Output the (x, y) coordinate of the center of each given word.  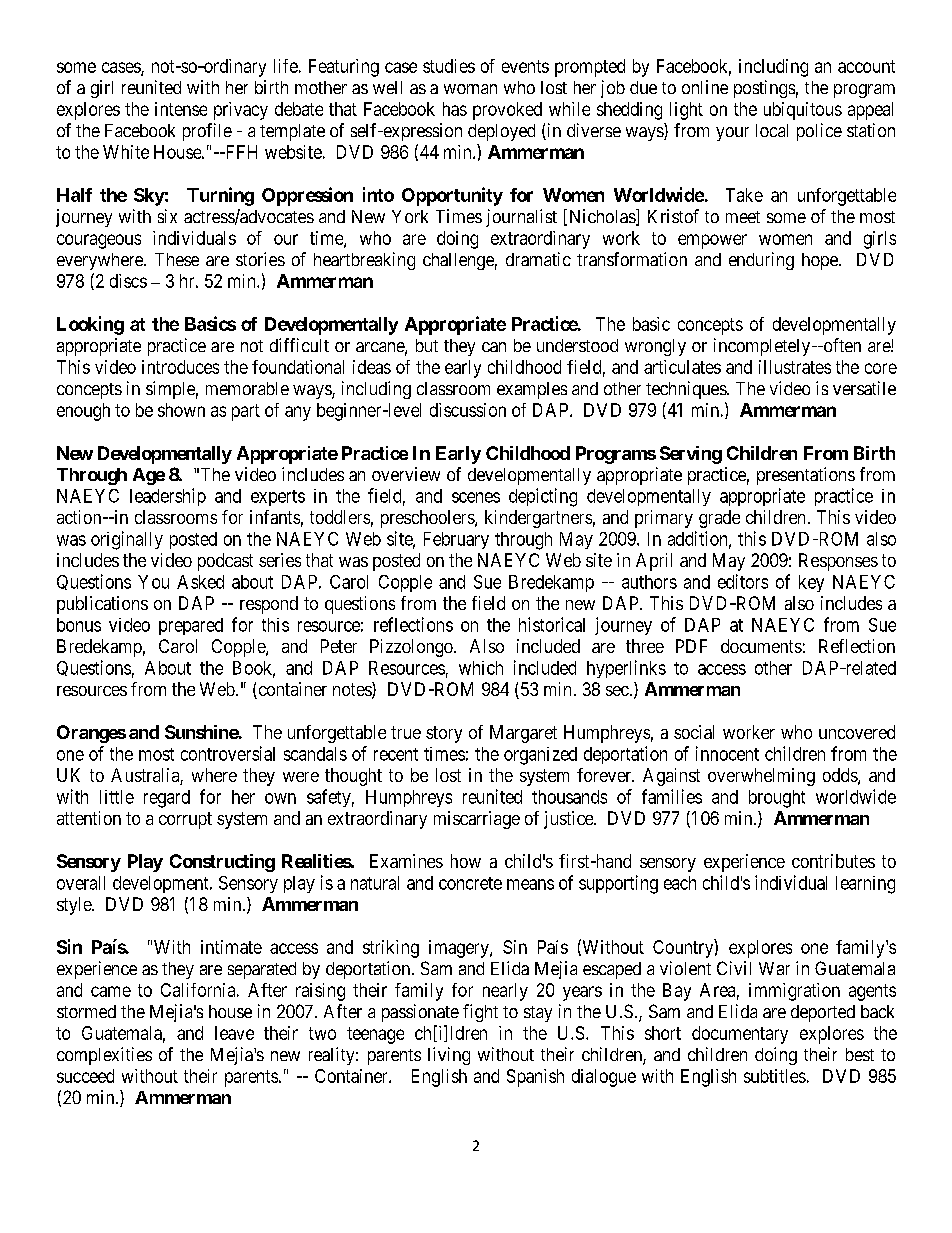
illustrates (795, 367)
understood (577, 345)
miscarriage (477, 820)
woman (470, 89)
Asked (200, 582)
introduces (180, 367)
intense (181, 109)
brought (777, 799)
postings (764, 89)
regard (167, 799)
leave (234, 1033)
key (811, 583)
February (456, 540)
